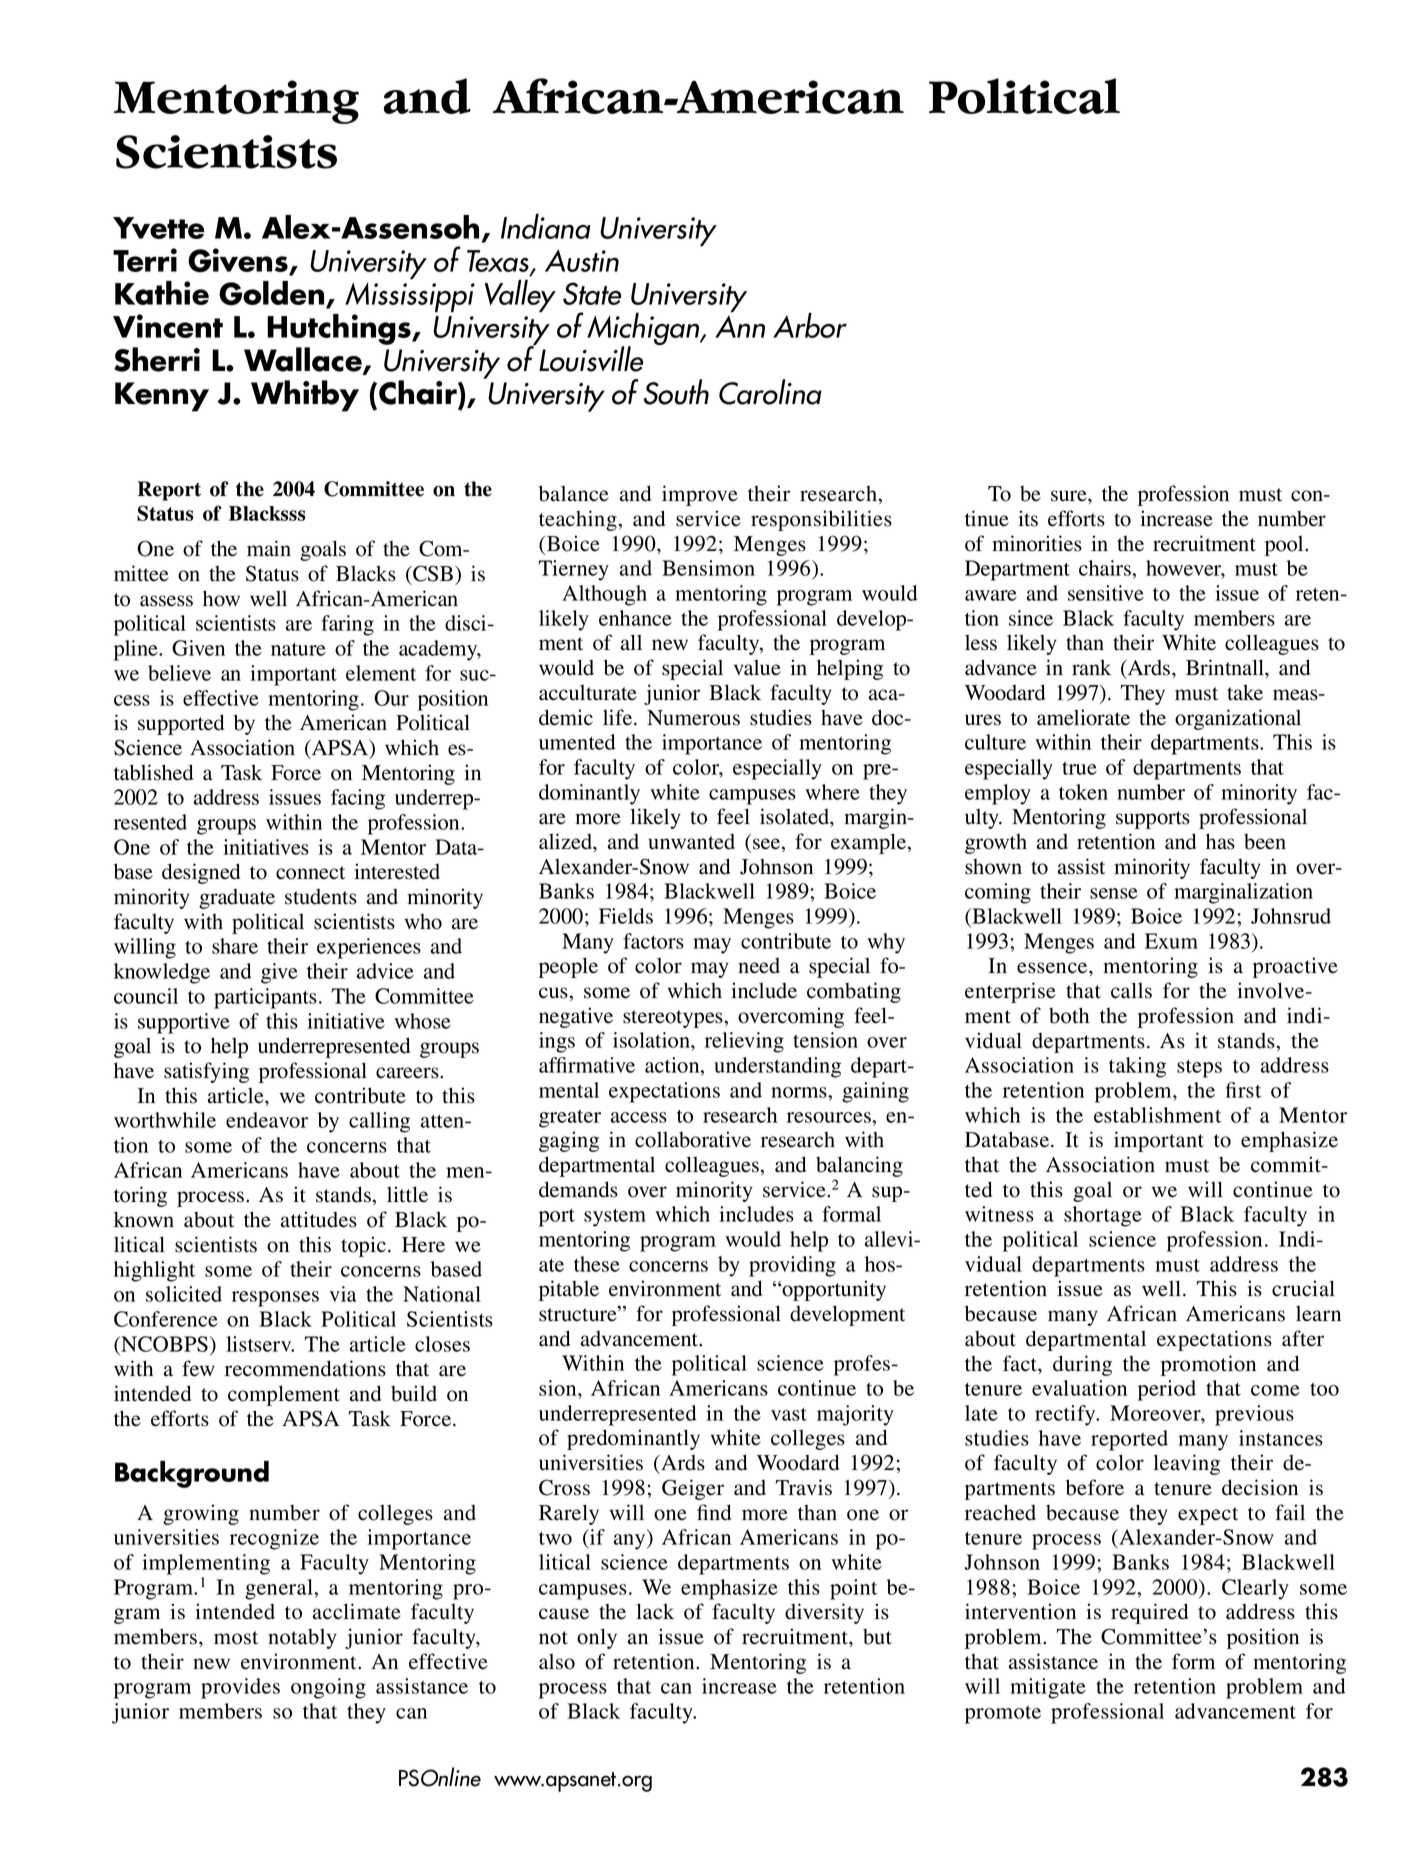  What do you see at coordinates (273, 294) in the document?
I see `Golden` at bounding box center [273, 294].
